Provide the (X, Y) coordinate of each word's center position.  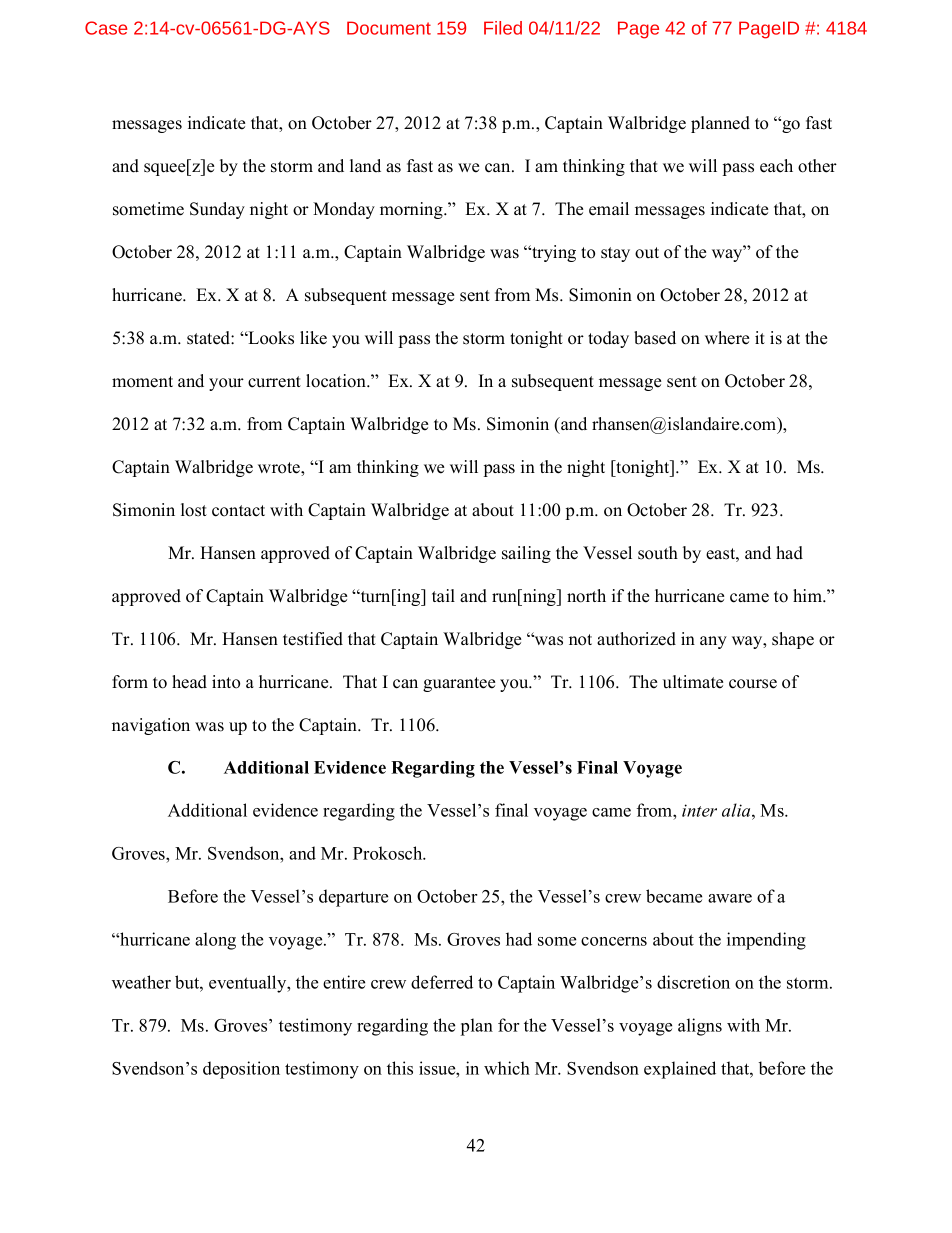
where (727, 338)
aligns (700, 1027)
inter (699, 810)
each (776, 166)
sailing (526, 554)
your (226, 384)
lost (194, 510)
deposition (241, 1070)
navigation (151, 726)
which (507, 1068)
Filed (503, 28)
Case (106, 28)
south (658, 553)
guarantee (459, 684)
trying (553, 253)
